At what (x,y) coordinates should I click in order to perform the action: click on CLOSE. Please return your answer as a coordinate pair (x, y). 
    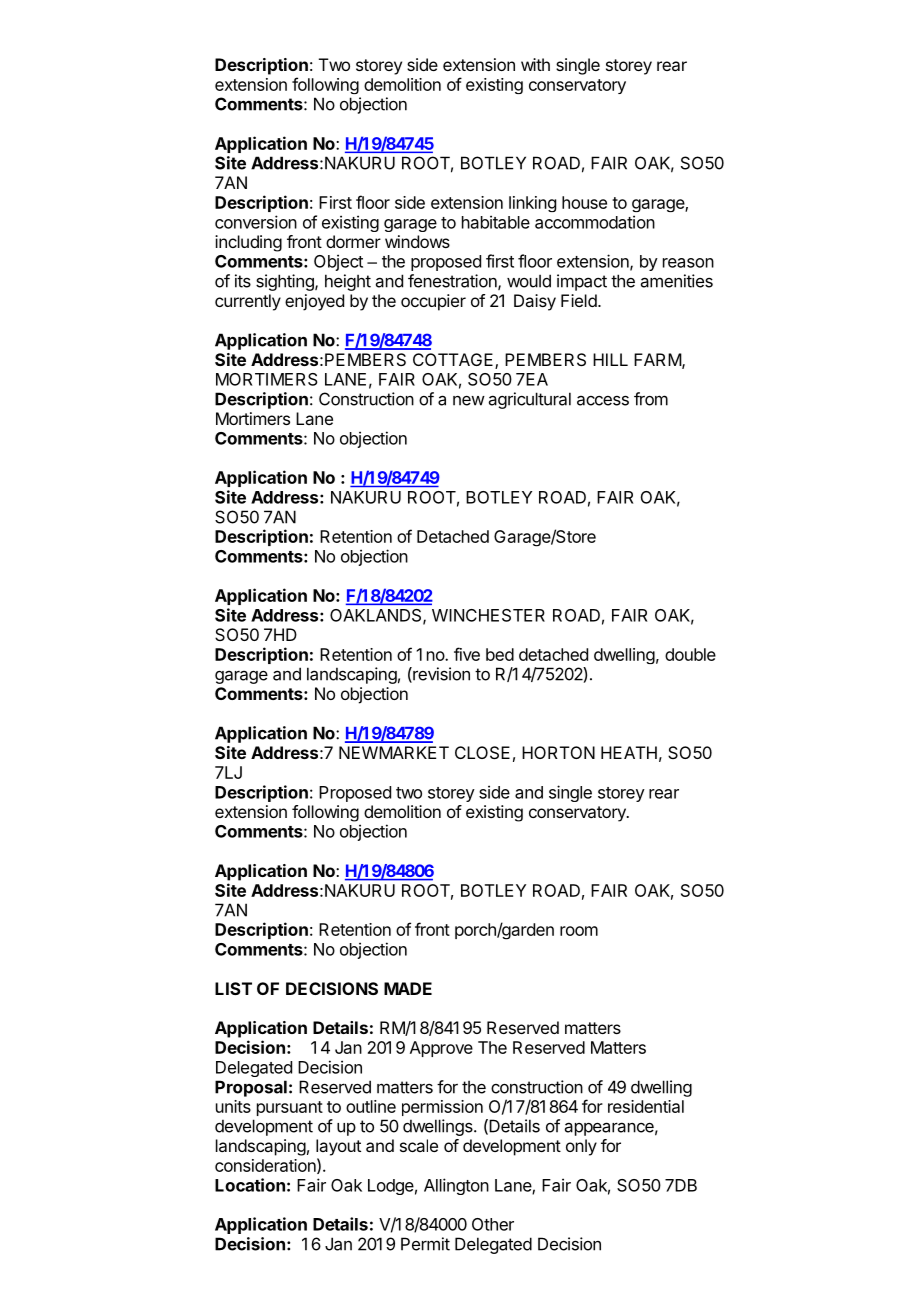
    Looking at the image, I should click on (482, 752).
